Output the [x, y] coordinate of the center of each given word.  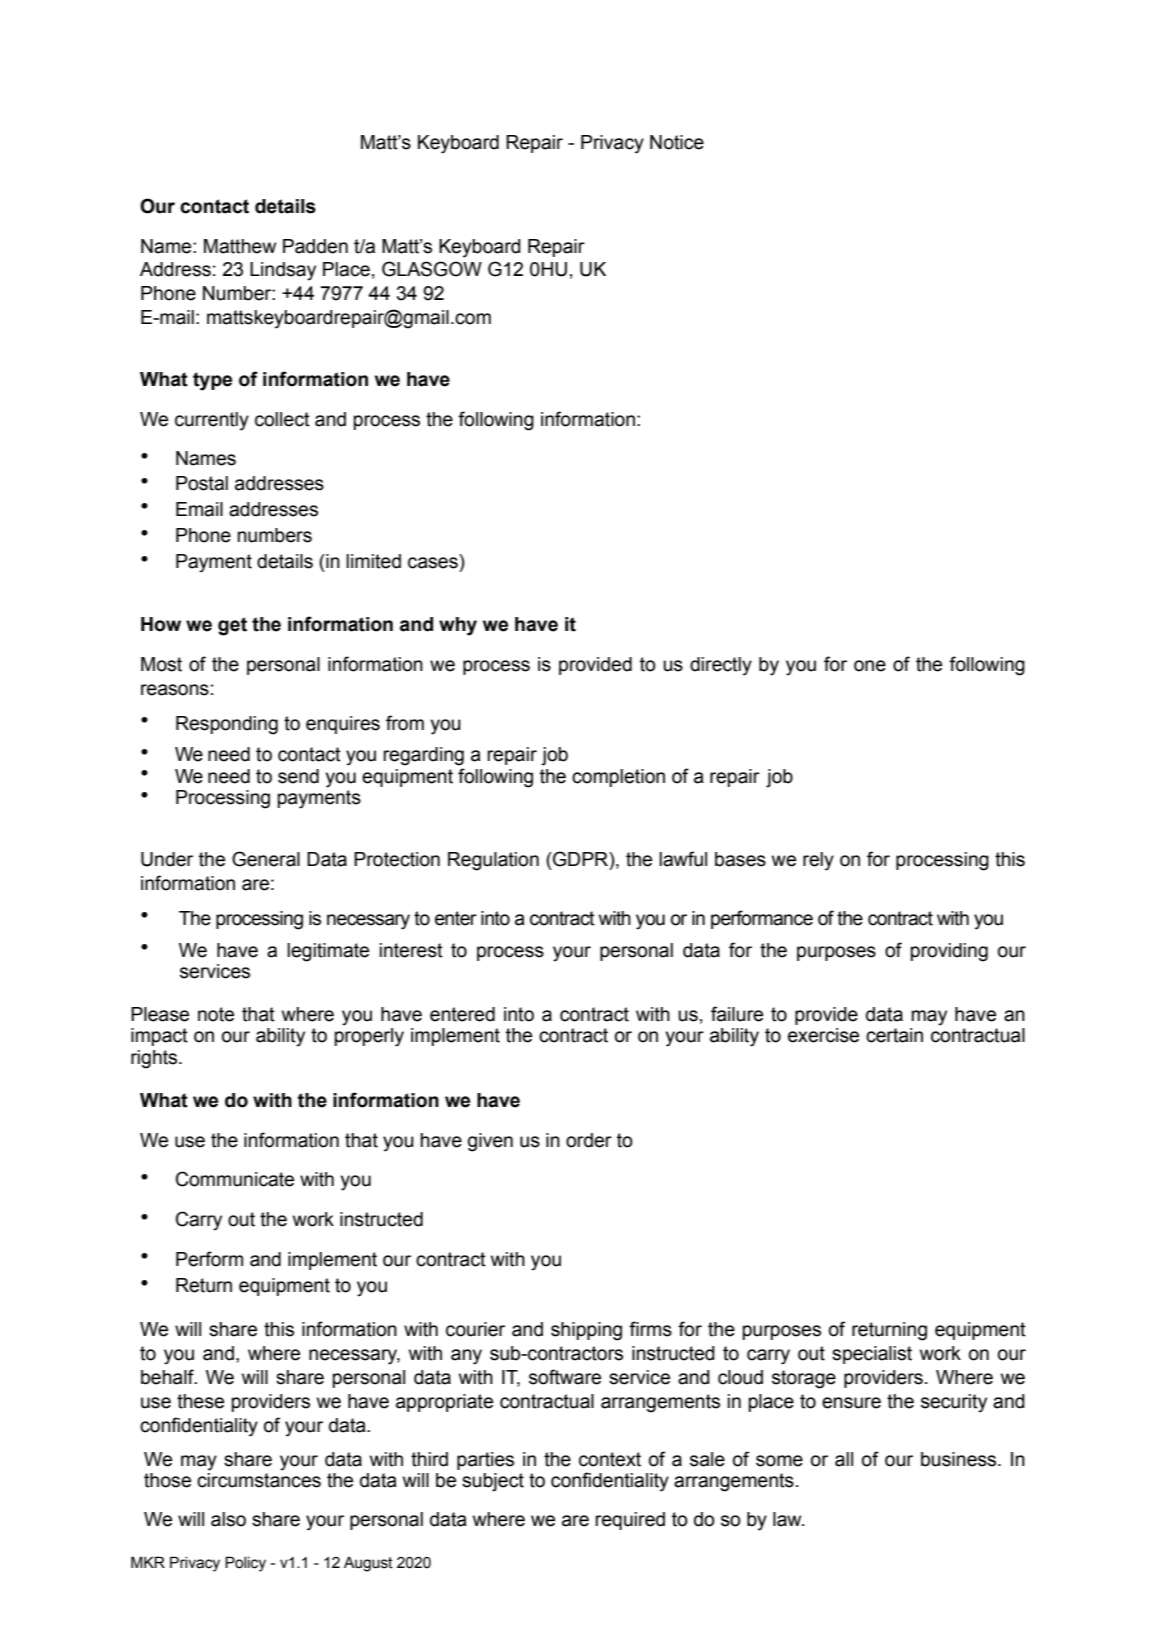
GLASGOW [432, 269]
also [228, 1519]
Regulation [493, 861]
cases [433, 563]
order [589, 1140]
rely [818, 861]
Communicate [235, 1179]
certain [894, 1035]
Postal [202, 483]
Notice [677, 142]
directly [721, 666]
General [266, 859]
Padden [315, 246]
